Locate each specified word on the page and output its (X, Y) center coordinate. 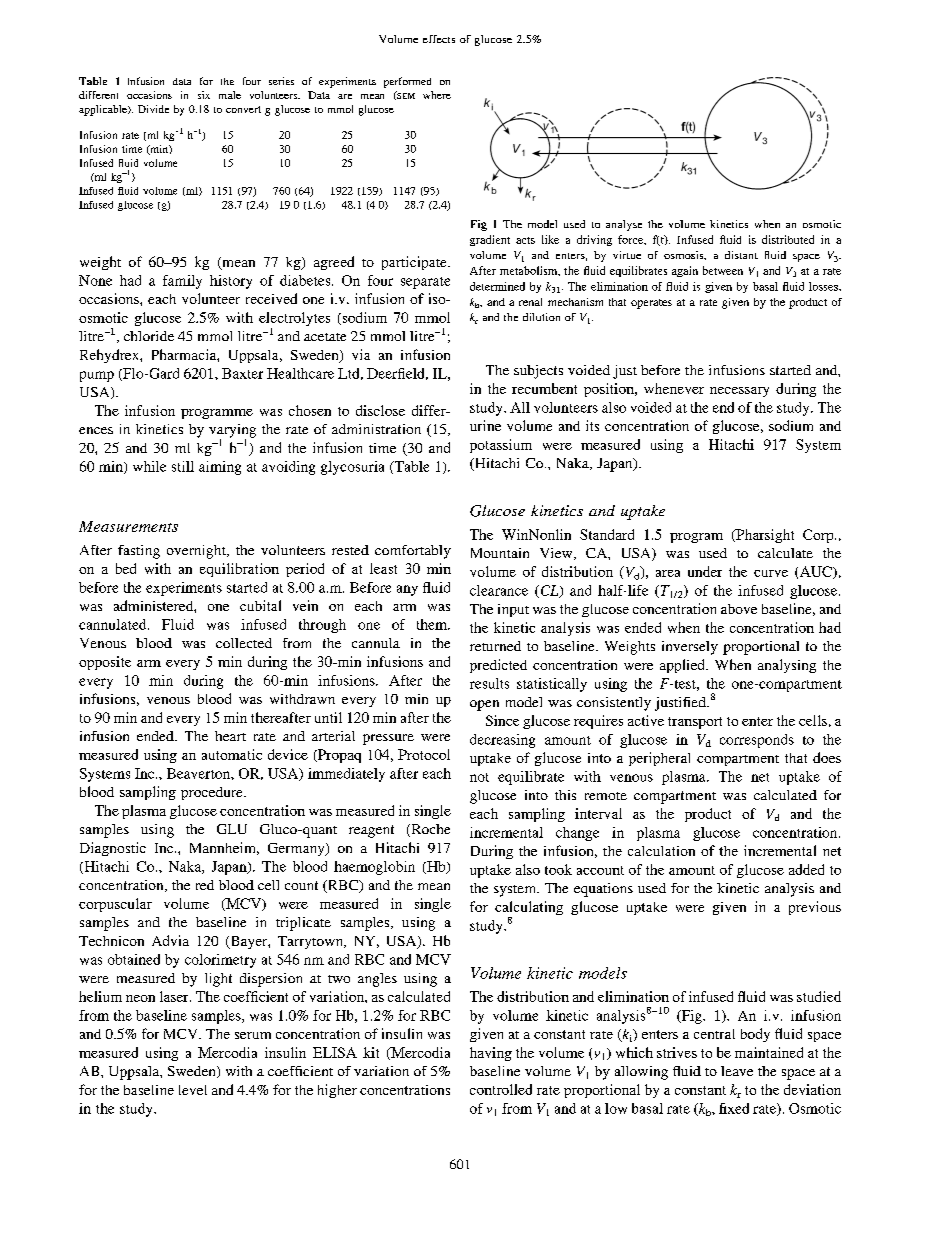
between (723, 270)
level (193, 1090)
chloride (149, 336)
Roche (429, 830)
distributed (788, 239)
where (437, 95)
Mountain (500, 553)
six (204, 95)
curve (771, 573)
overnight (197, 552)
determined (497, 286)
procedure (213, 793)
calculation (661, 851)
